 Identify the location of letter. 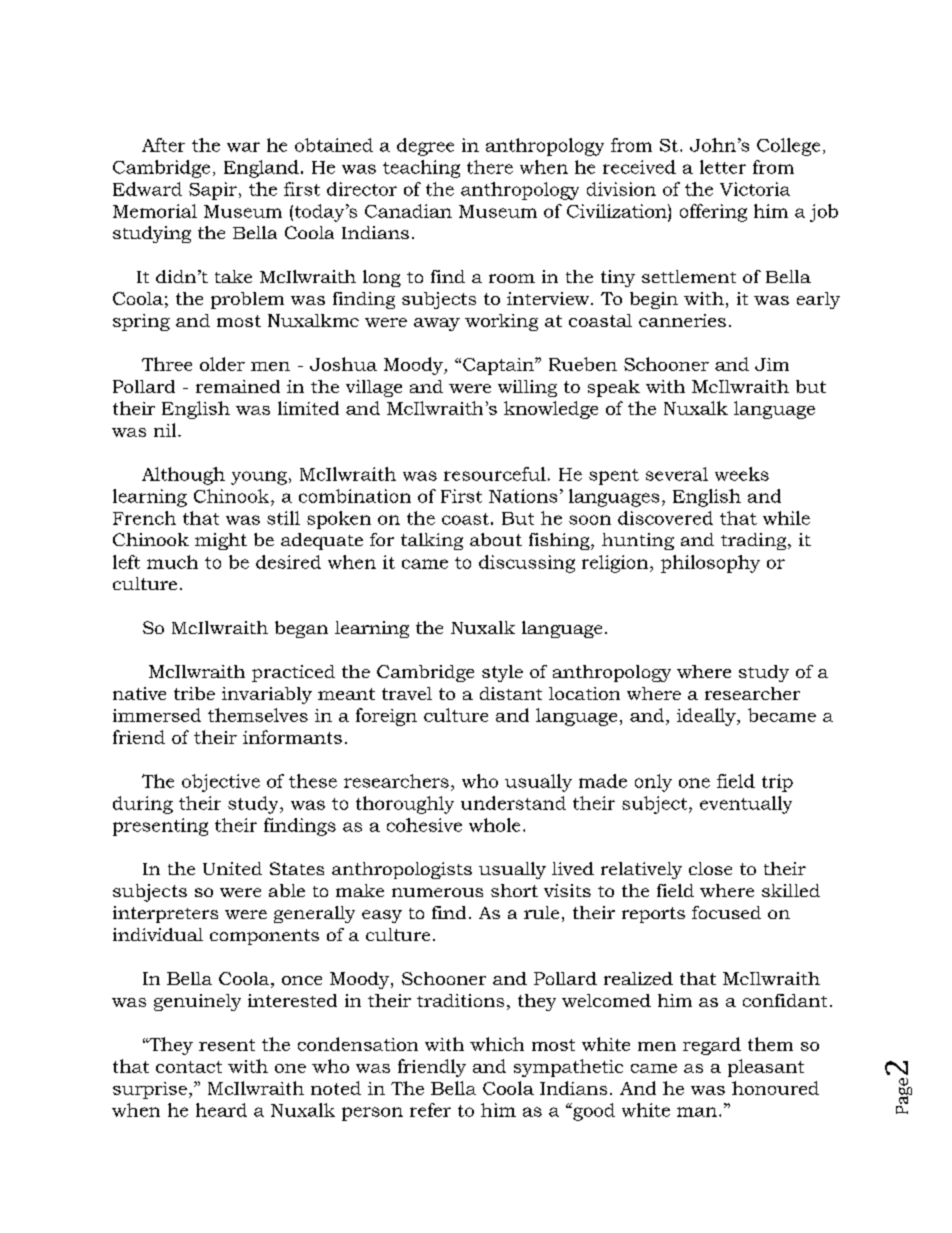
(723, 167).
